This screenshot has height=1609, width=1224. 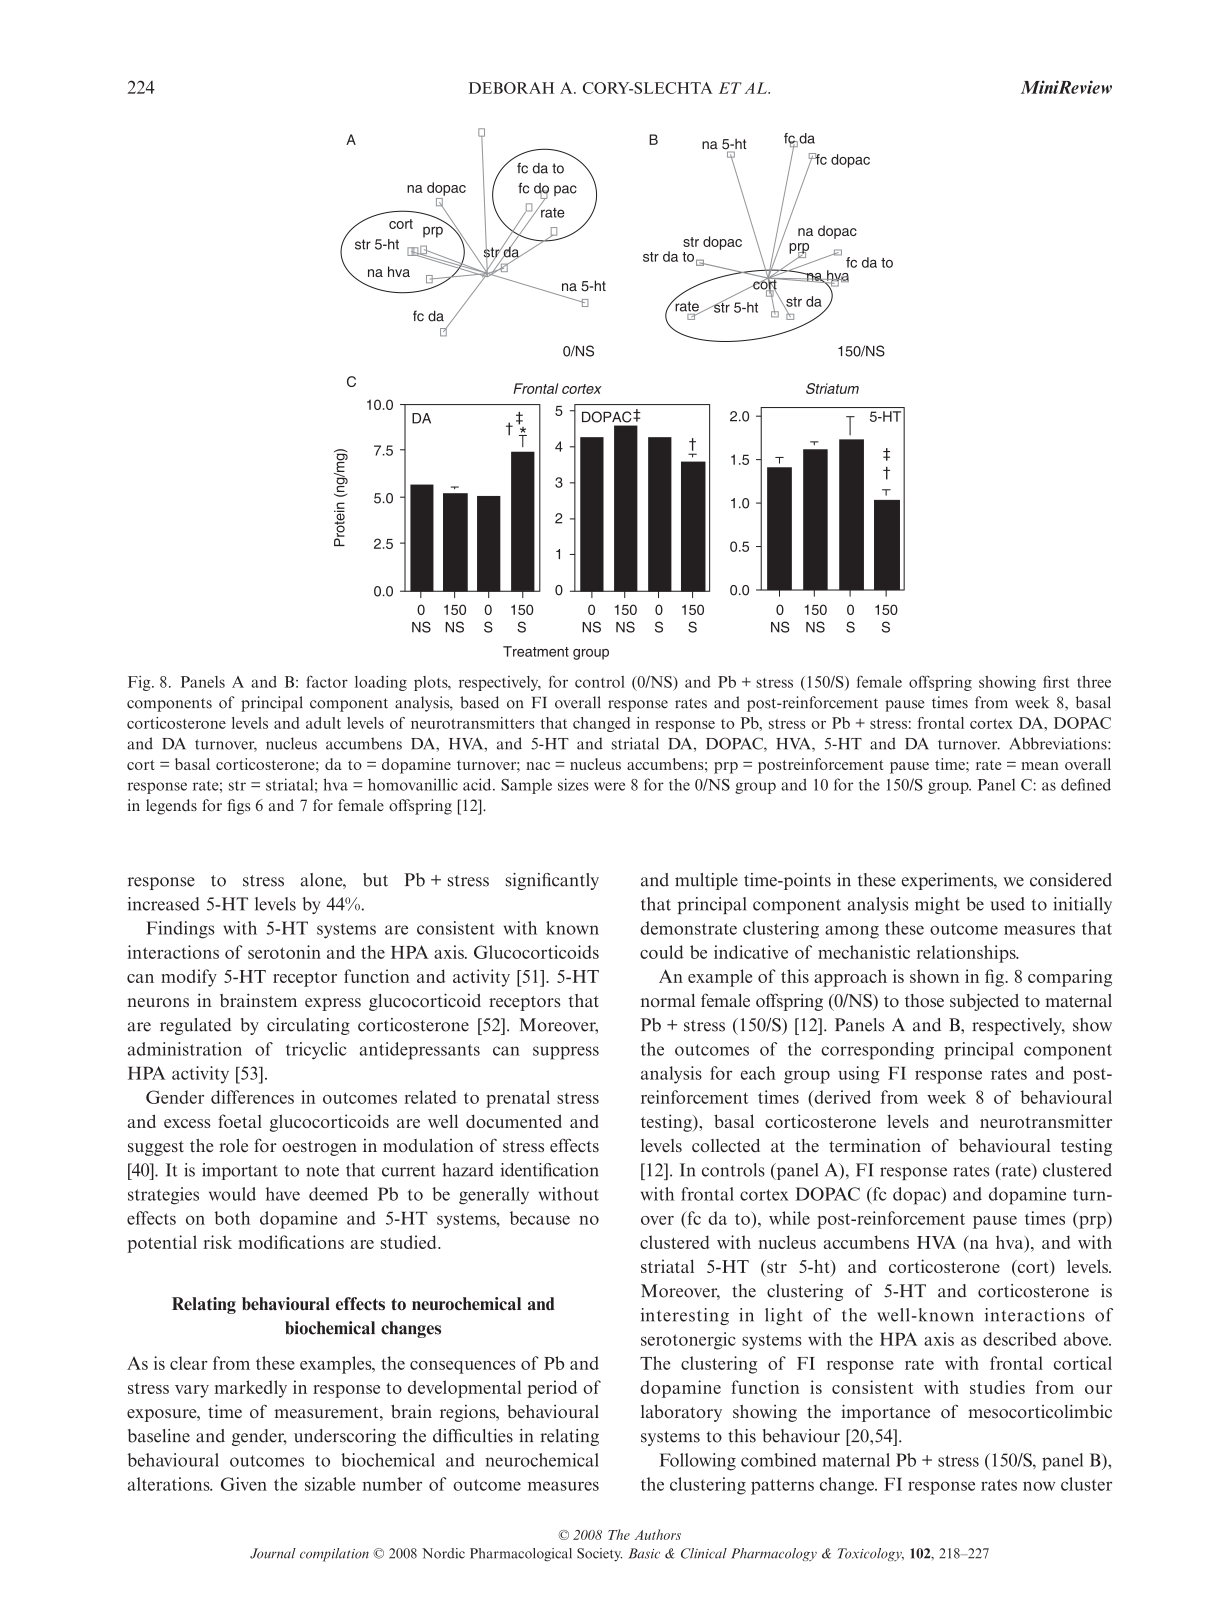 I want to click on based, so click(x=479, y=702).
